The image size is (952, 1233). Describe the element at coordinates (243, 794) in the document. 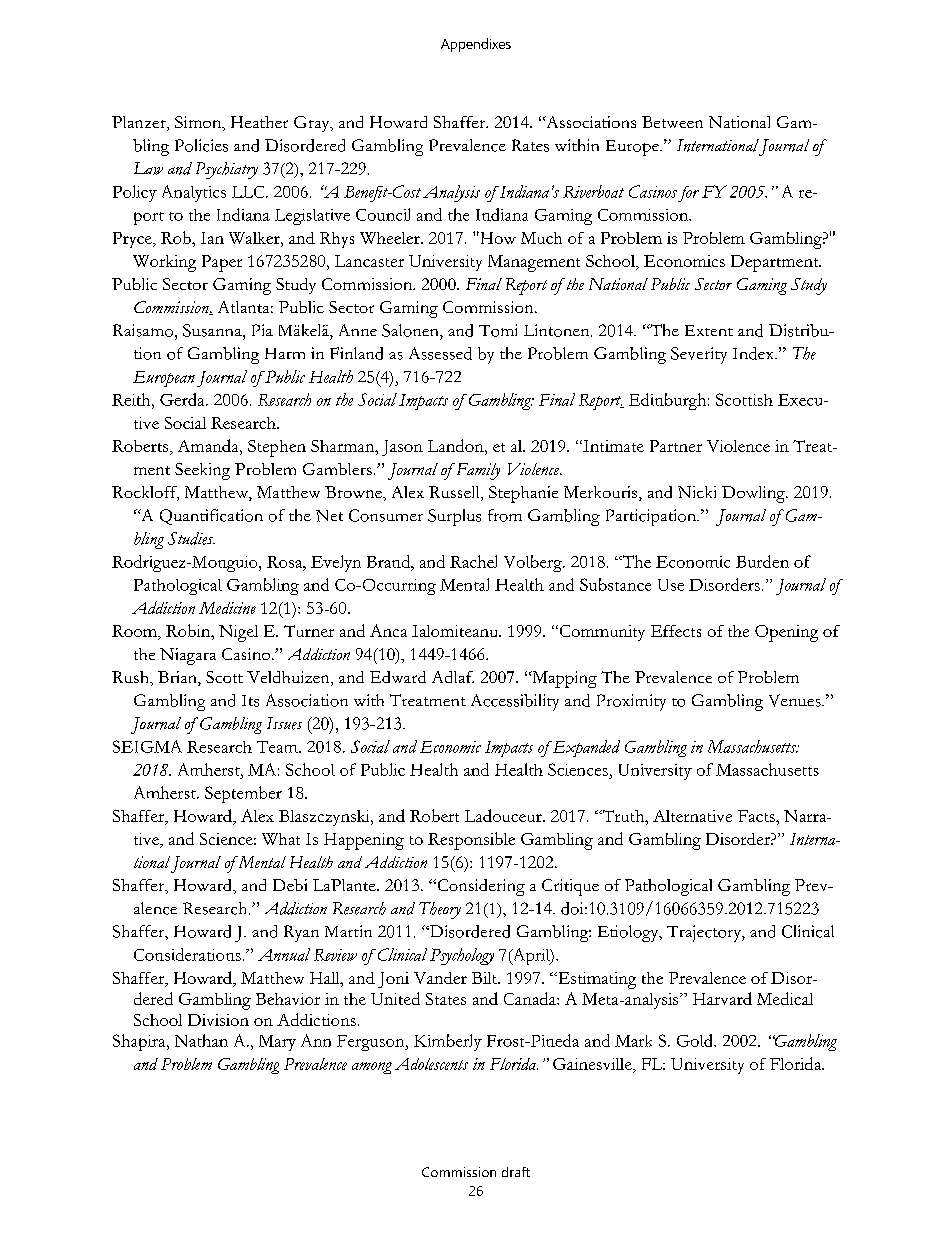

I see `September` at that location.
